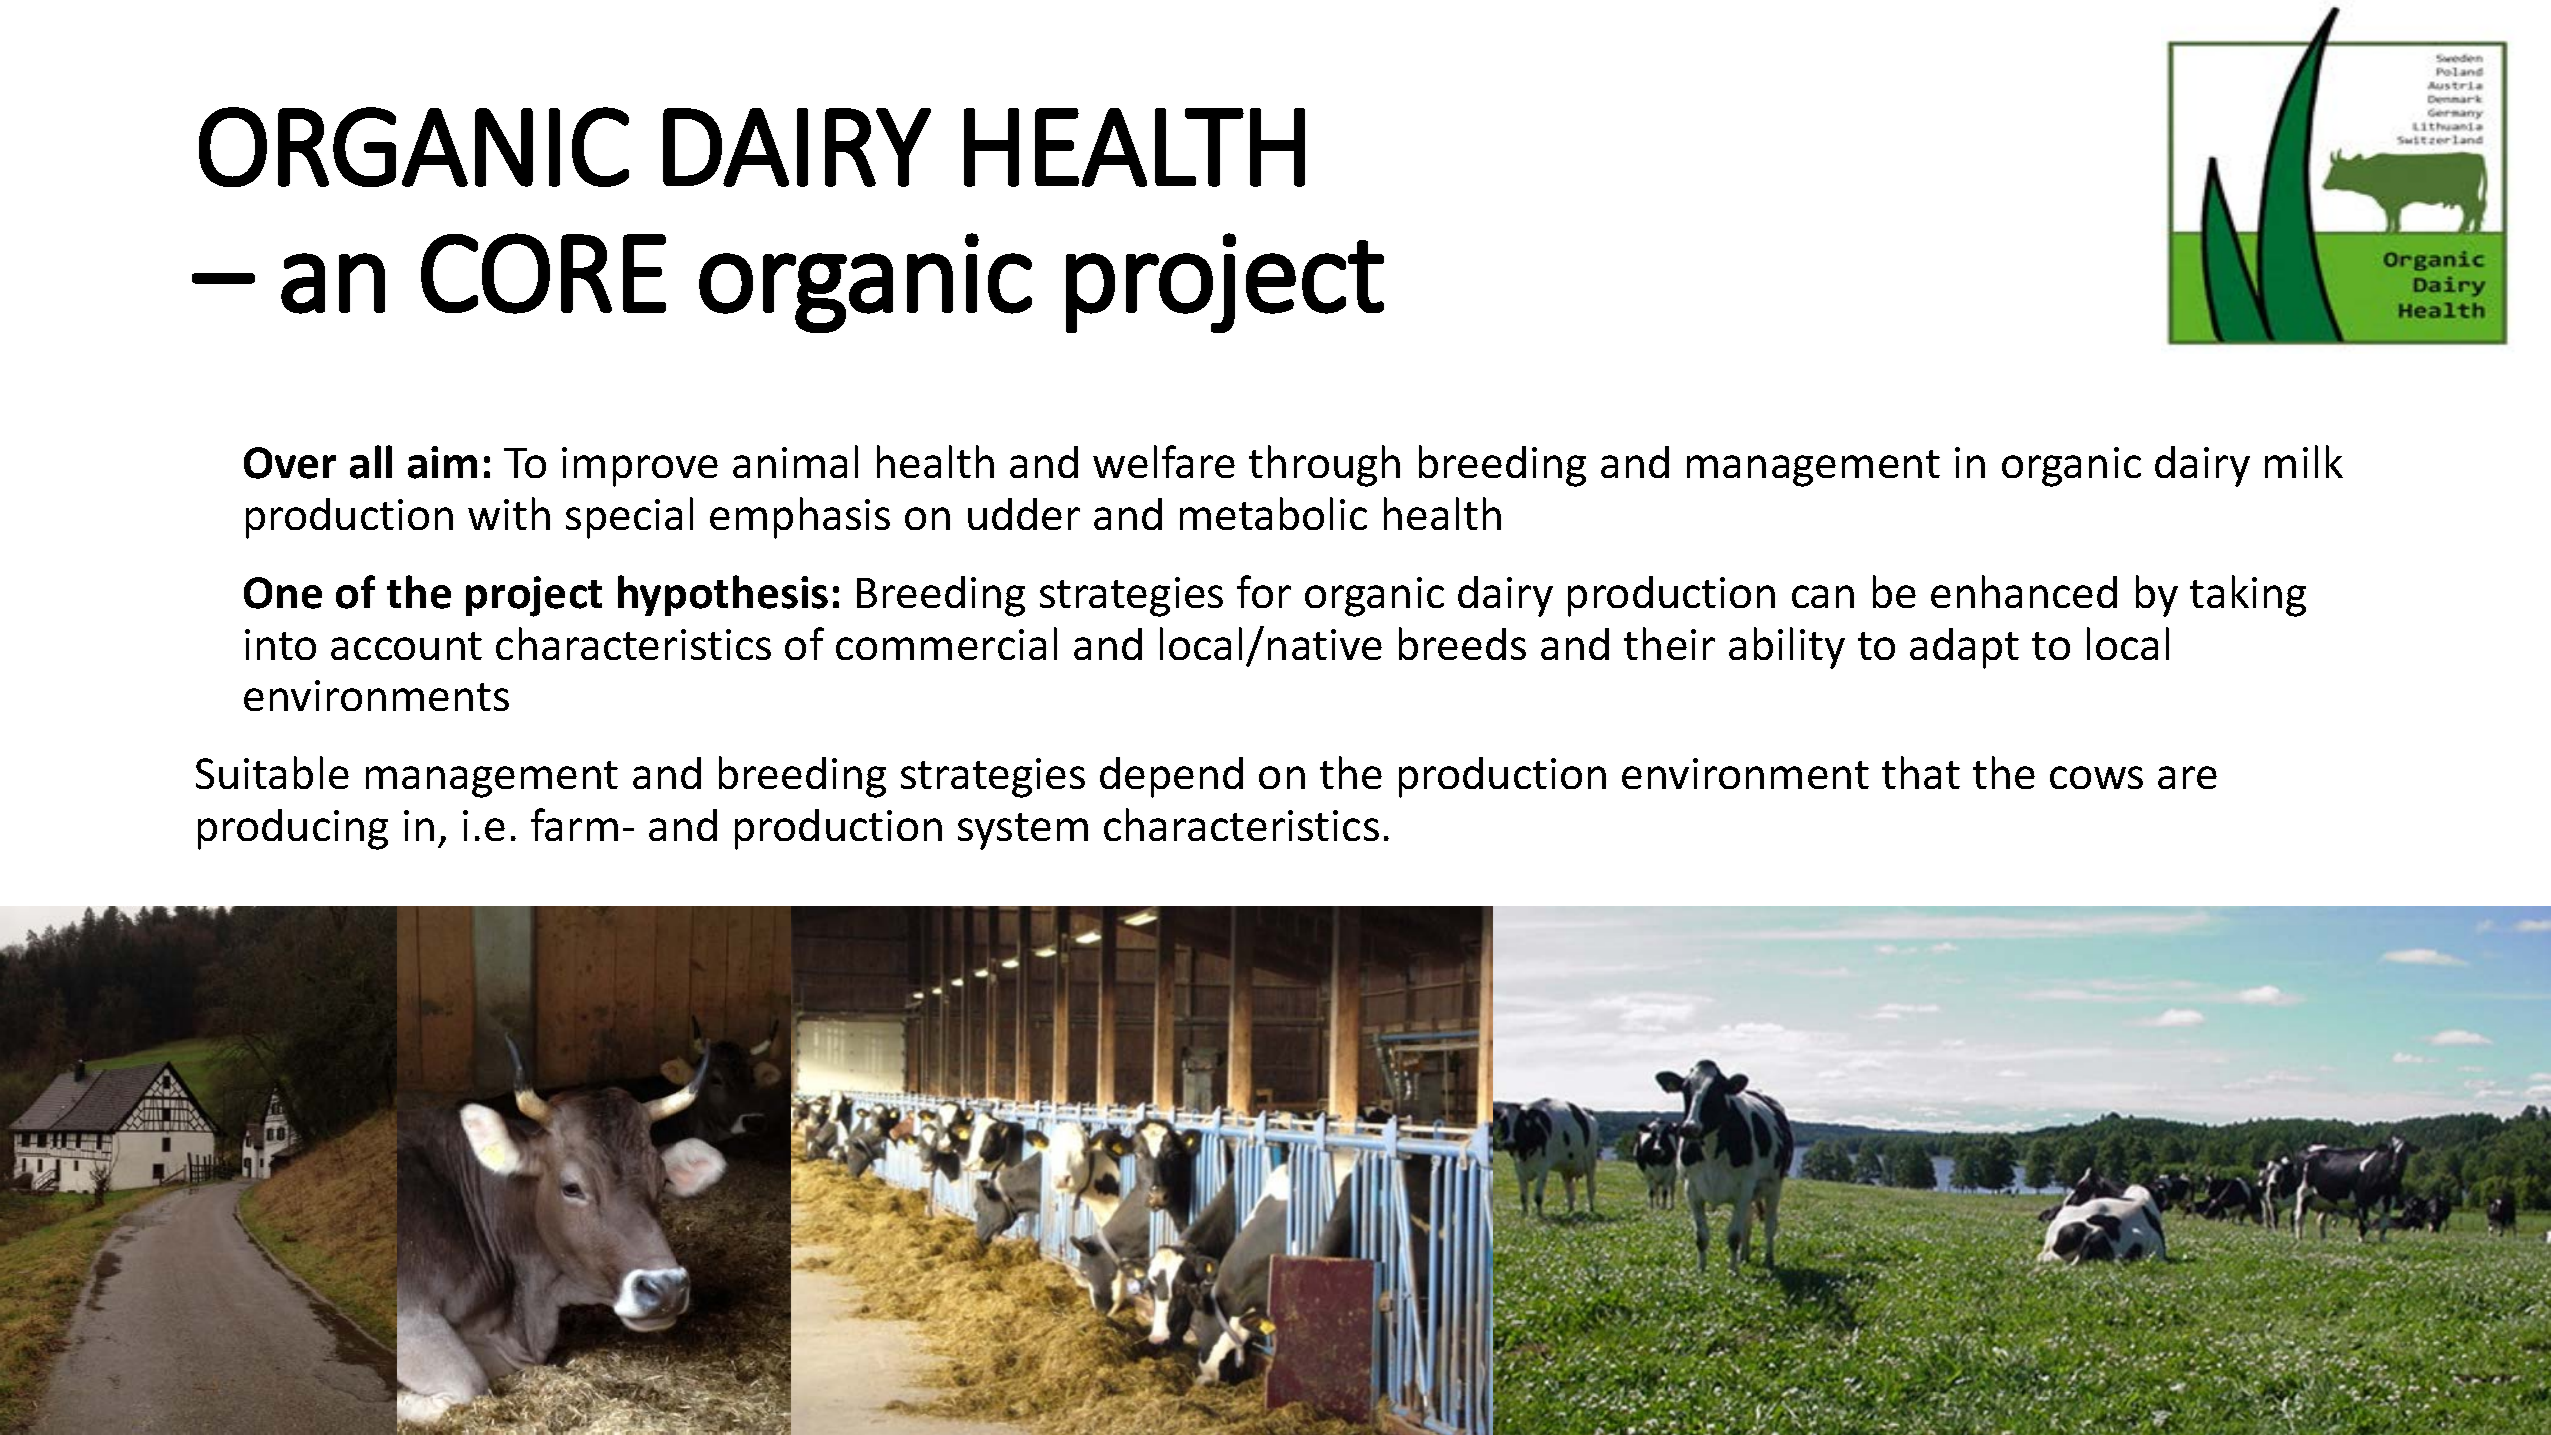  Describe the element at coordinates (1324, 466) in the screenshot. I see `through` at that location.
